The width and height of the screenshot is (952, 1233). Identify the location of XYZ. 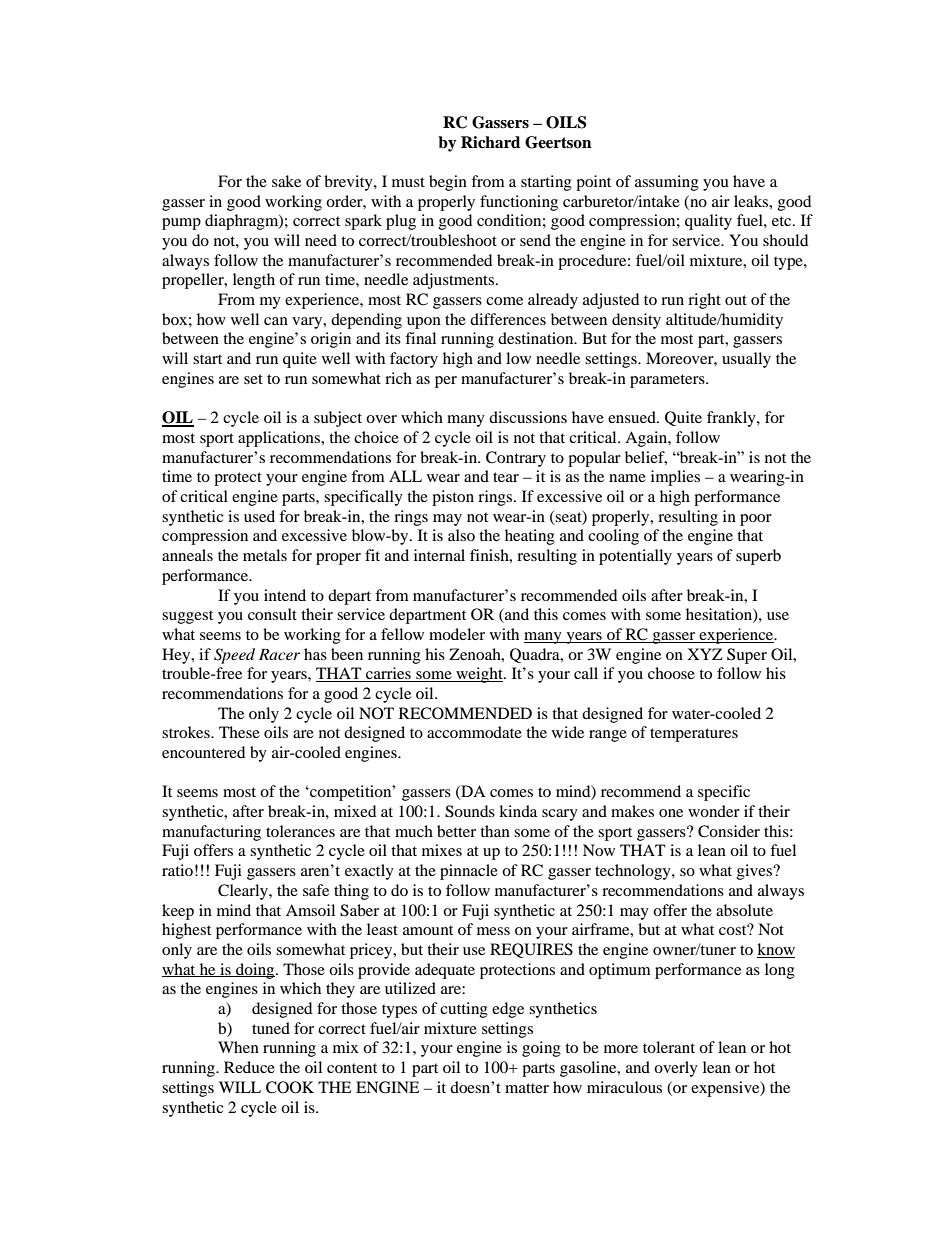
(705, 654).
